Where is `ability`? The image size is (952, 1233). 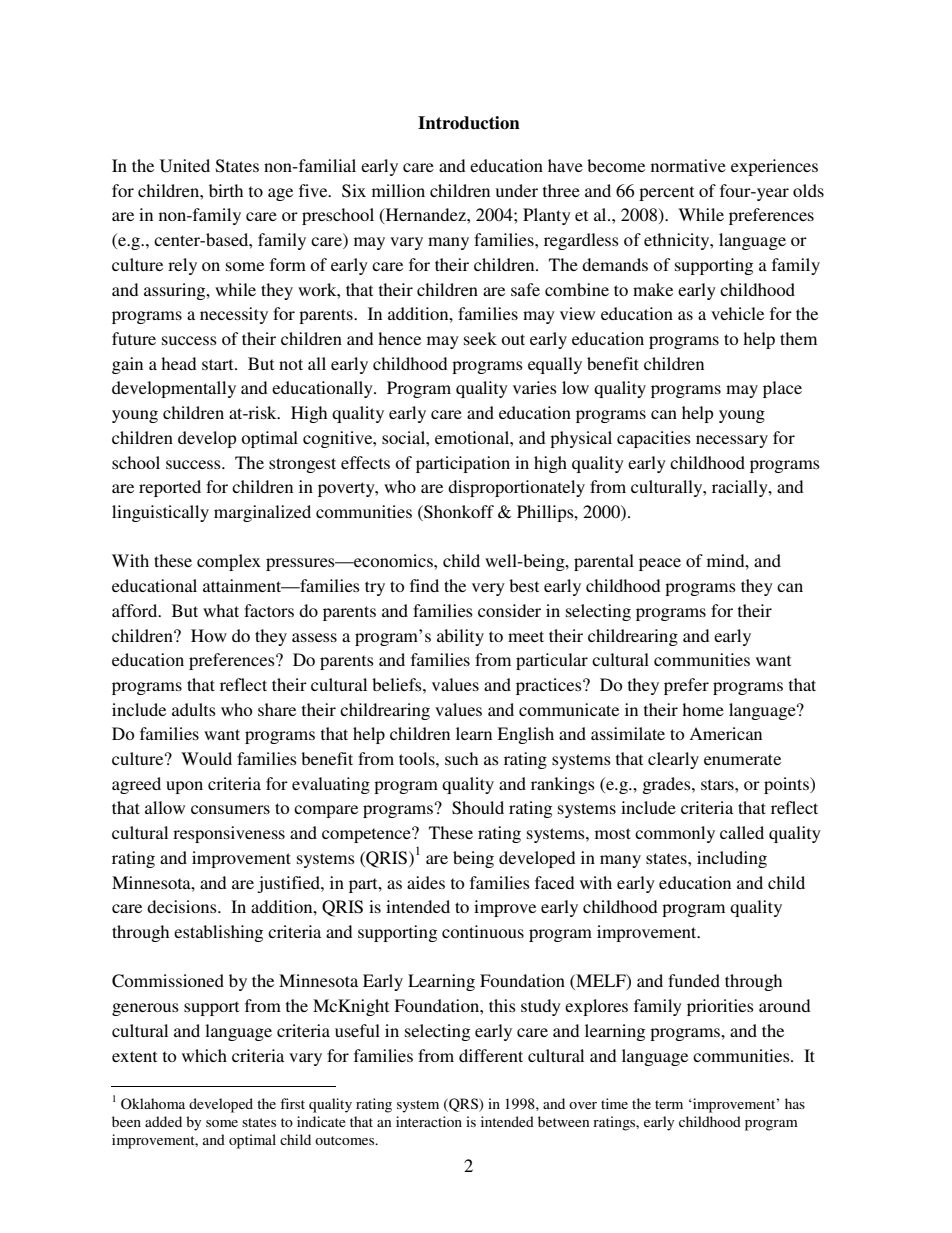 ability is located at coordinates (460, 637).
